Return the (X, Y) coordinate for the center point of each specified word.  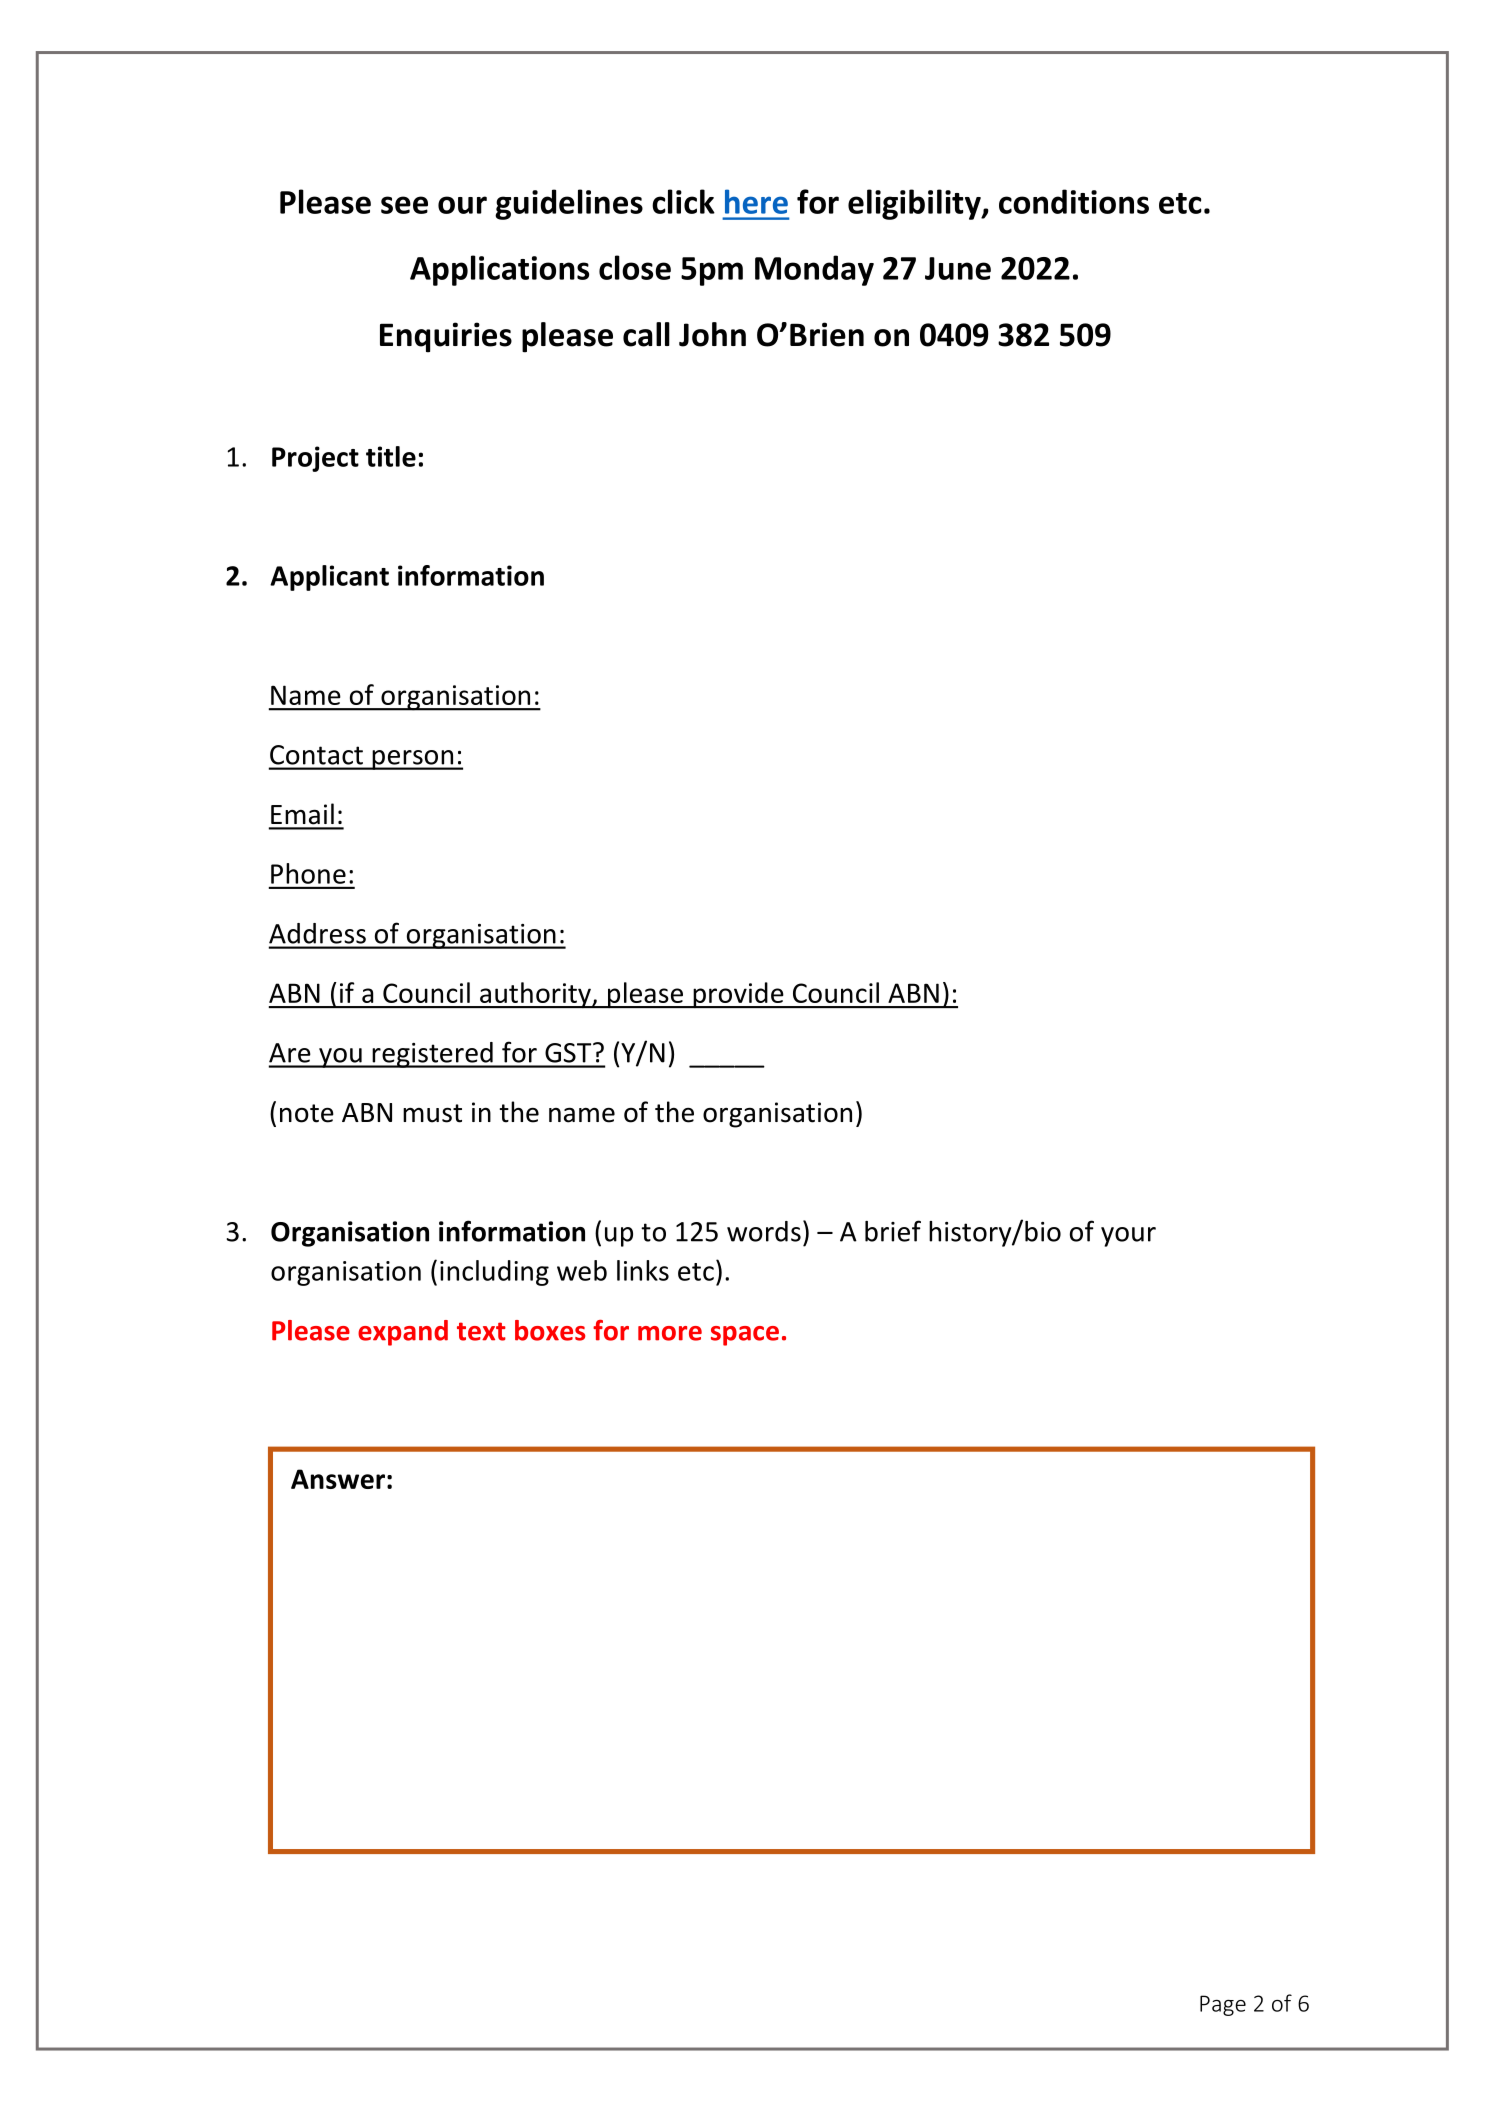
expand (403, 1333)
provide (738, 995)
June (958, 268)
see (404, 205)
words (764, 1231)
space (745, 1336)
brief (893, 1231)
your (1128, 1237)
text (481, 1331)
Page (1223, 2005)
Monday (814, 270)
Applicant (329, 578)
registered (432, 1055)
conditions (1074, 201)
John (712, 334)
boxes (550, 1330)
